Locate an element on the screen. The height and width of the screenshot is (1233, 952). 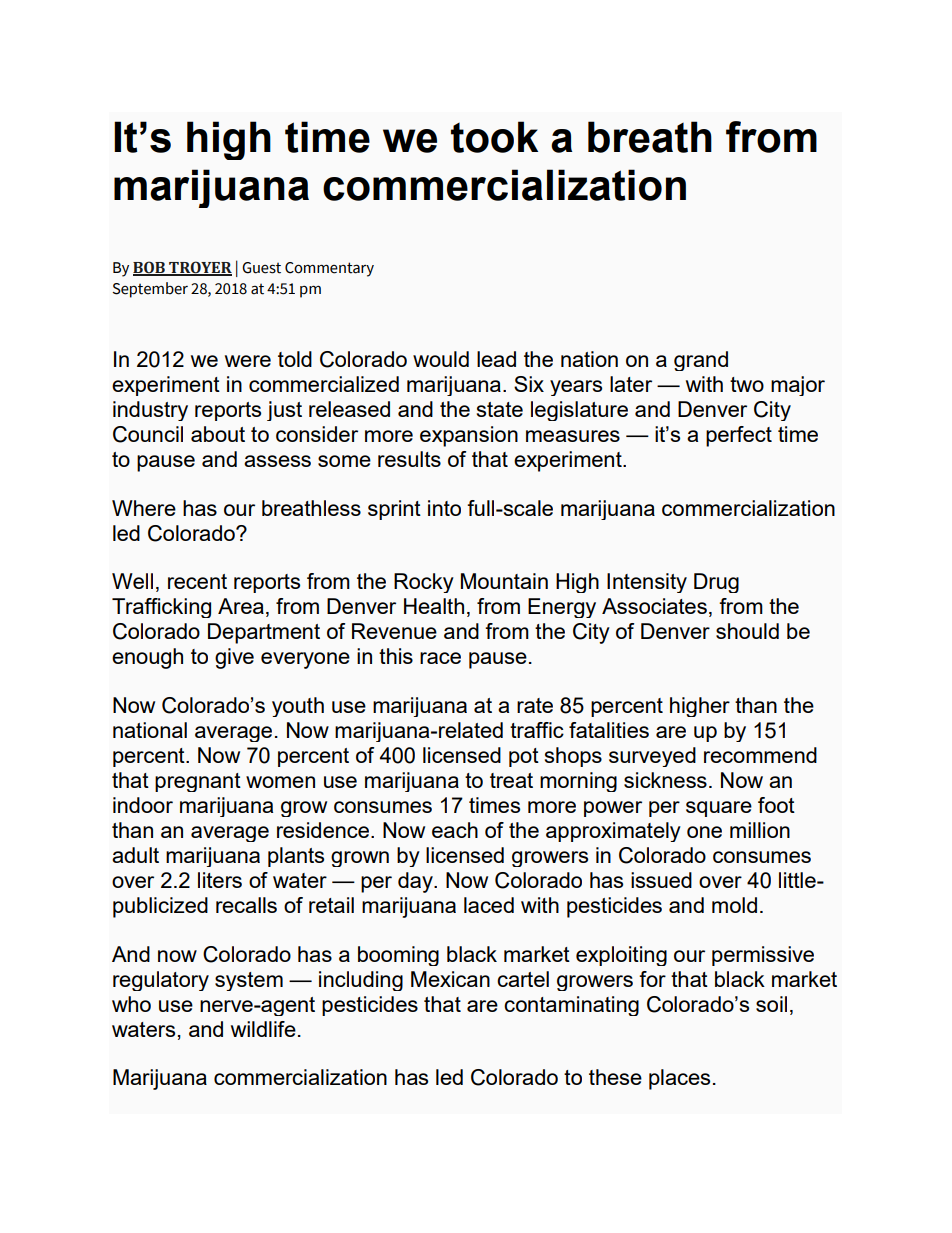
places is located at coordinates (679, 1079).
